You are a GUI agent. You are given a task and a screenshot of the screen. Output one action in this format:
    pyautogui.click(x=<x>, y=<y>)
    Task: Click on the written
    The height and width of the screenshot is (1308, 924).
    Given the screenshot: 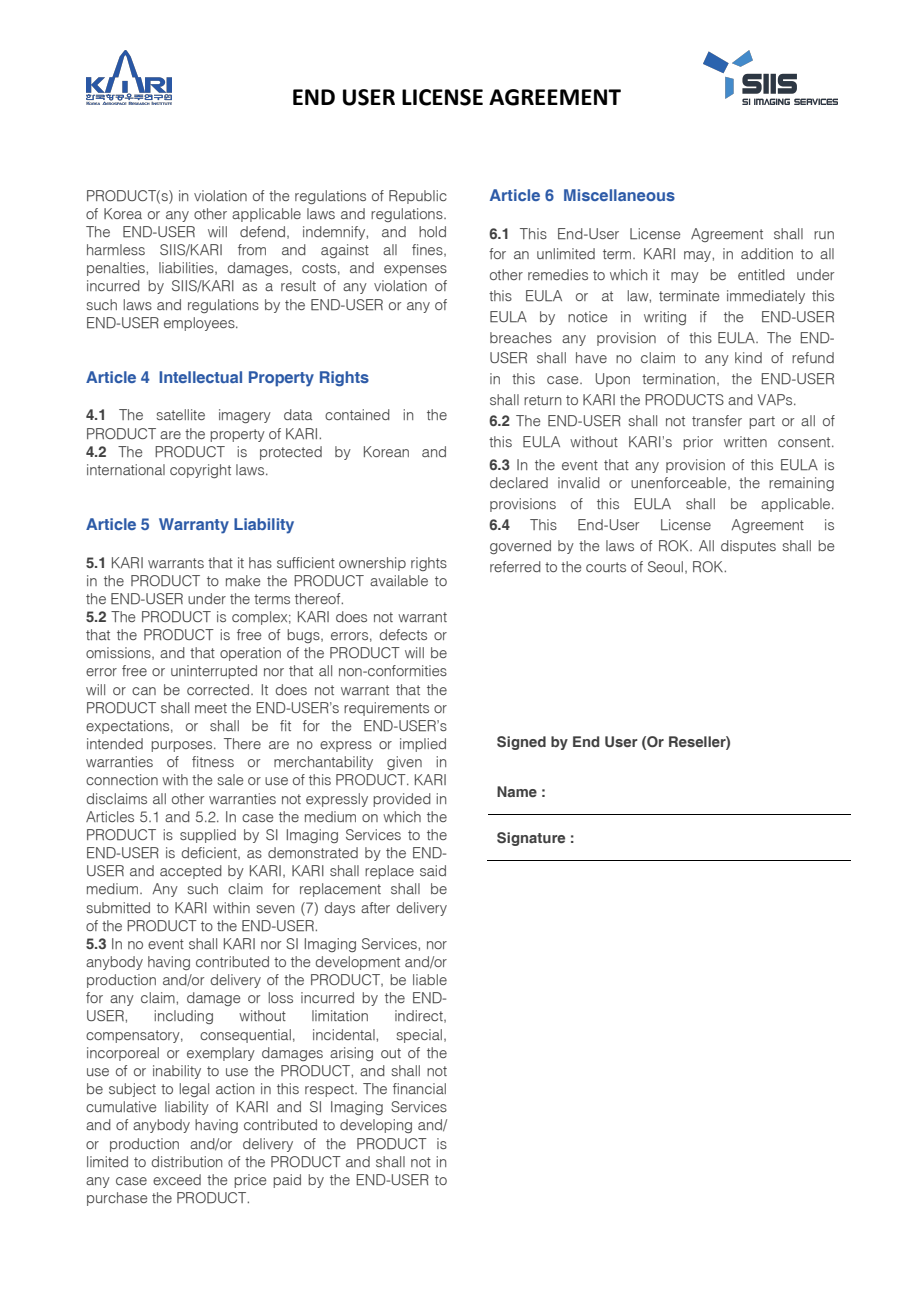 What is the action you would take?
    pyautogui.click(x=745, y=441)
